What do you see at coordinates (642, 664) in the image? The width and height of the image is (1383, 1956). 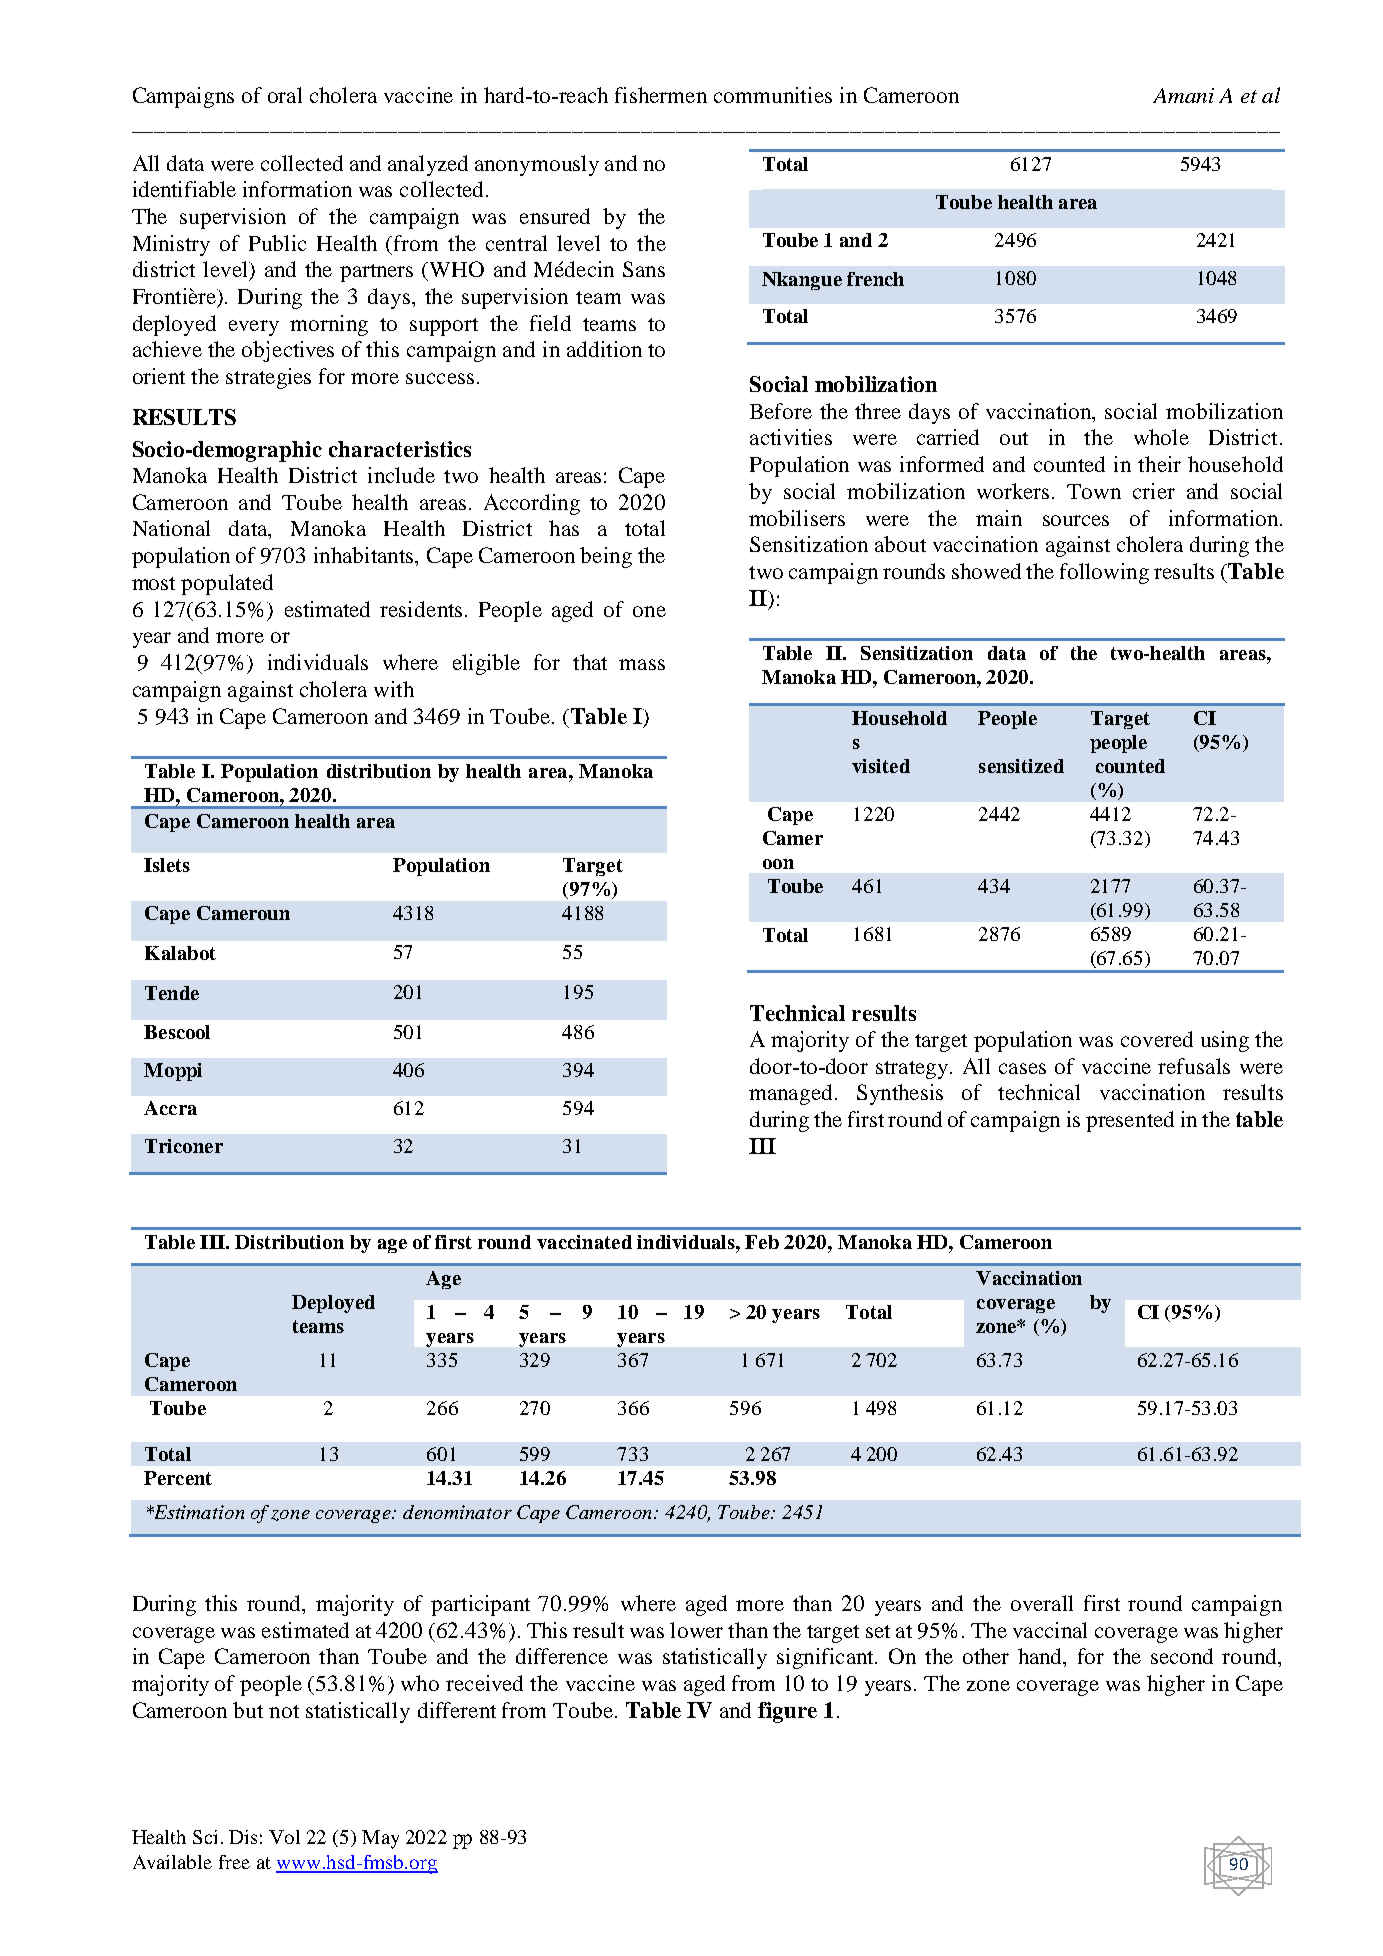 I see `mass` at bounding box center [642, 664].
